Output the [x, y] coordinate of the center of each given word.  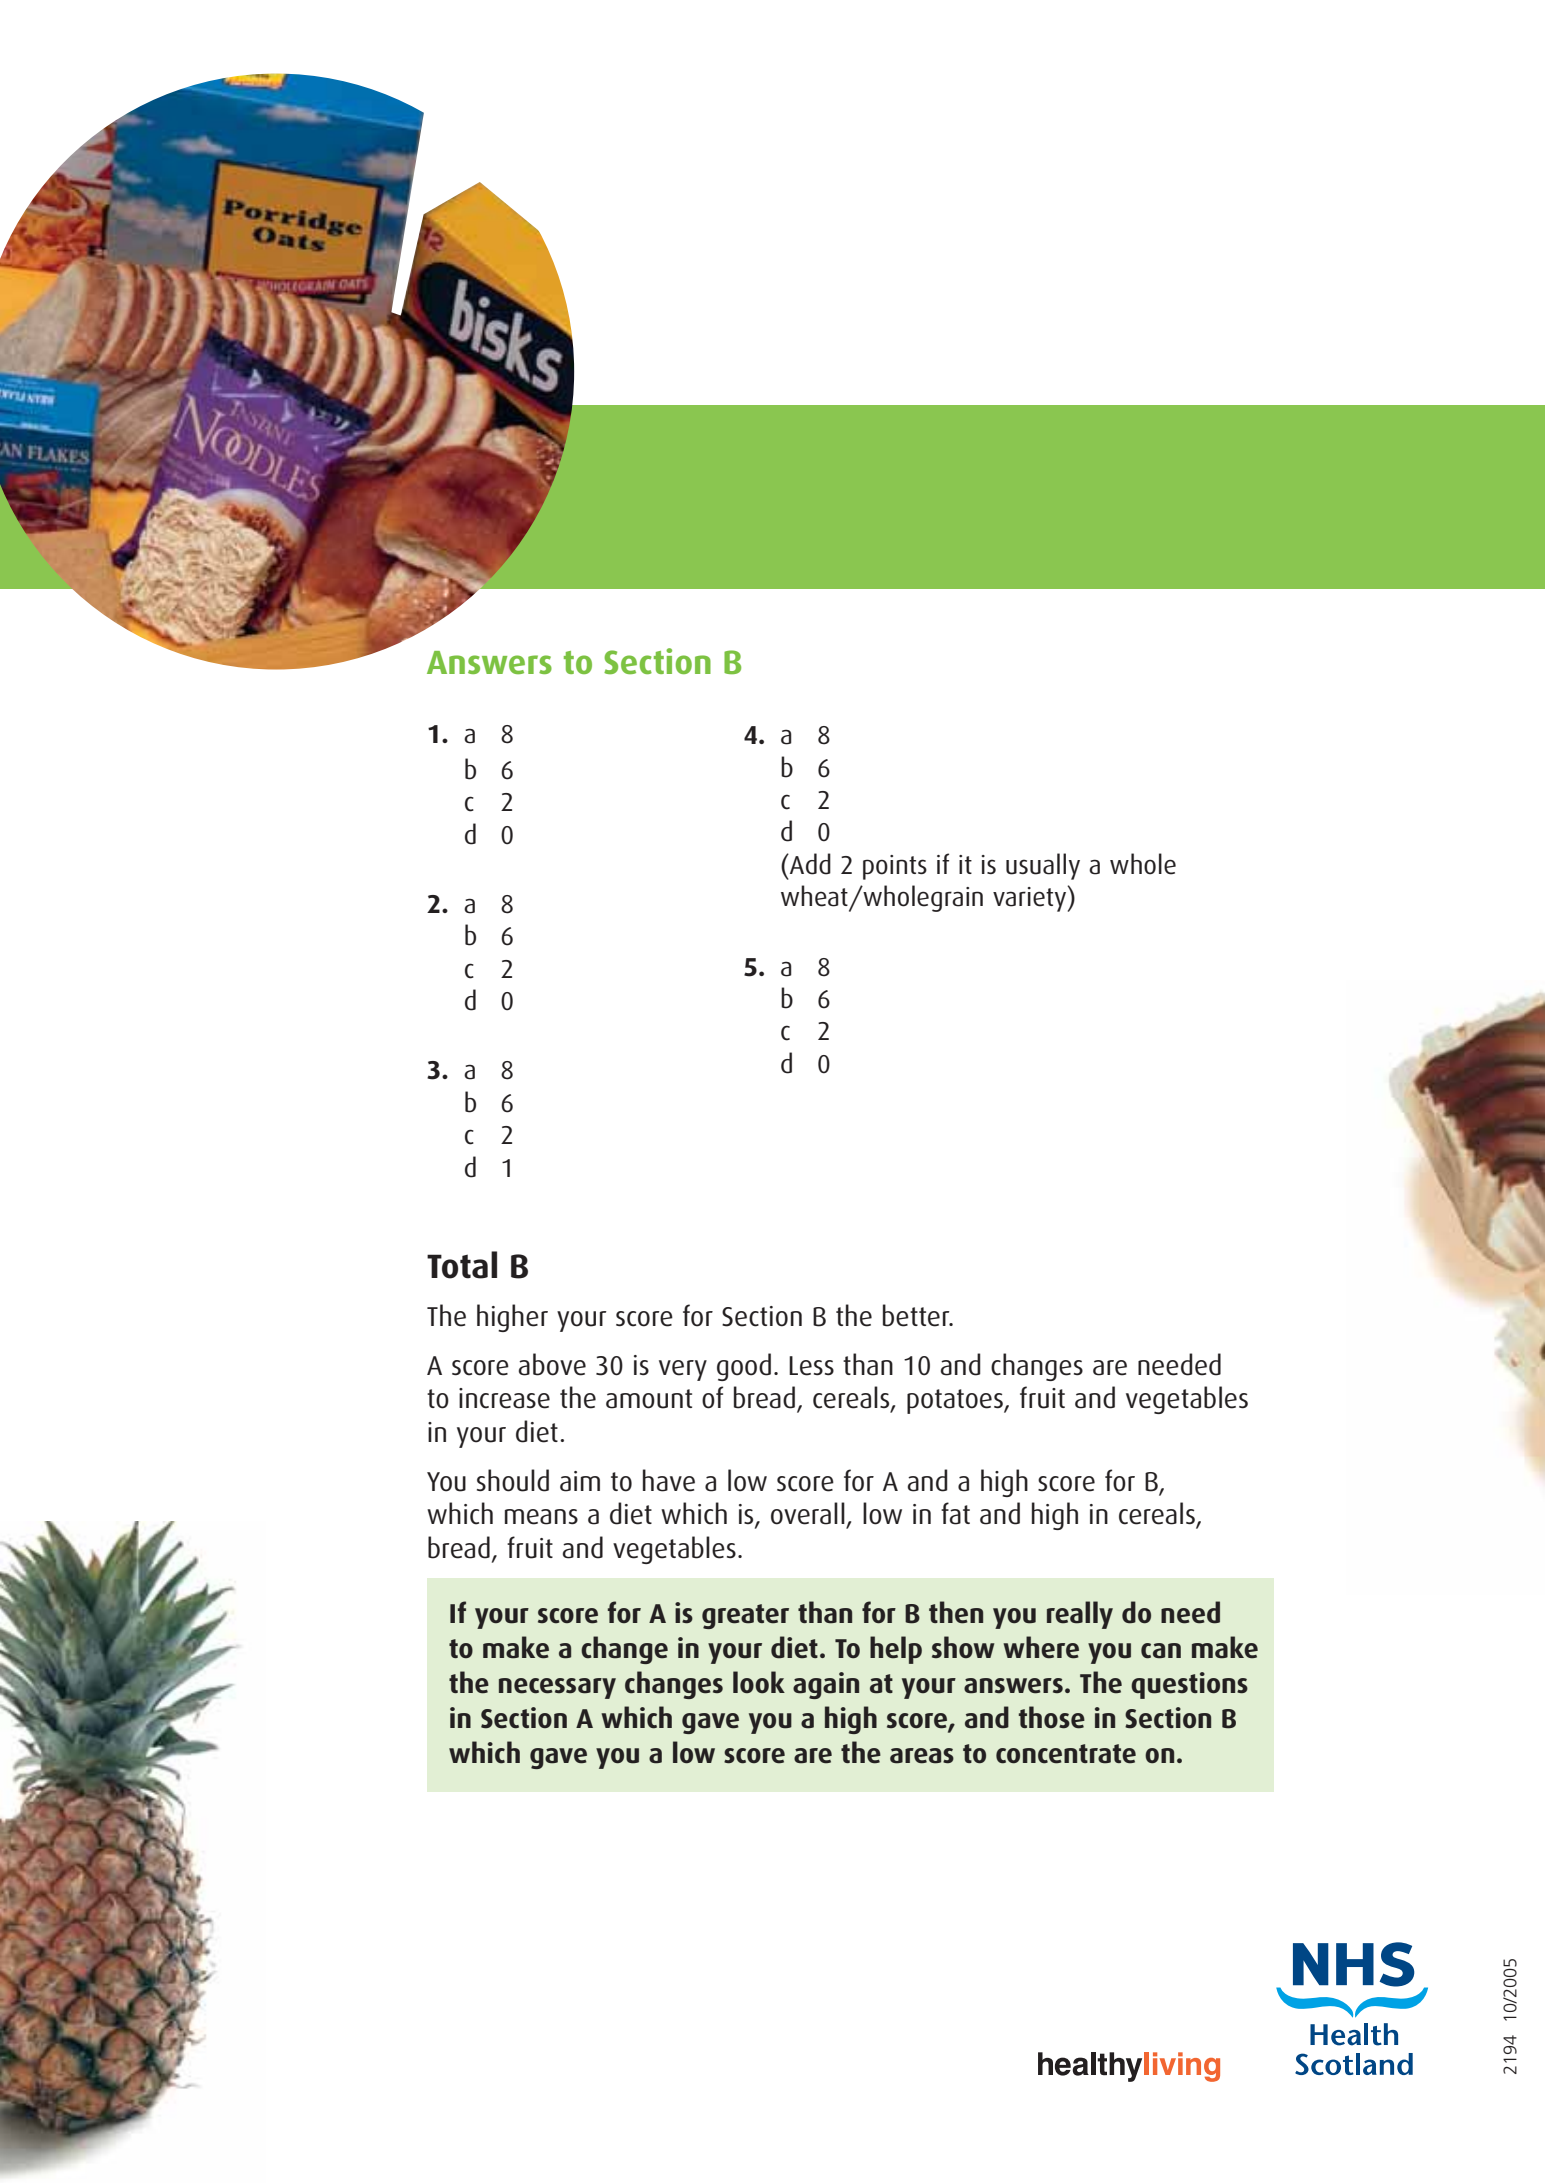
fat [955, 1513]
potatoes [956, 1401]
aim [580, 1481]
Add [809, 864]
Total [462, 1265]
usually [1043, 866]
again [826, 1685]
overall [808, 1513]
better [917, 1315]
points [895, 867]
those [1052, 1717]
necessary [557, 1688]
